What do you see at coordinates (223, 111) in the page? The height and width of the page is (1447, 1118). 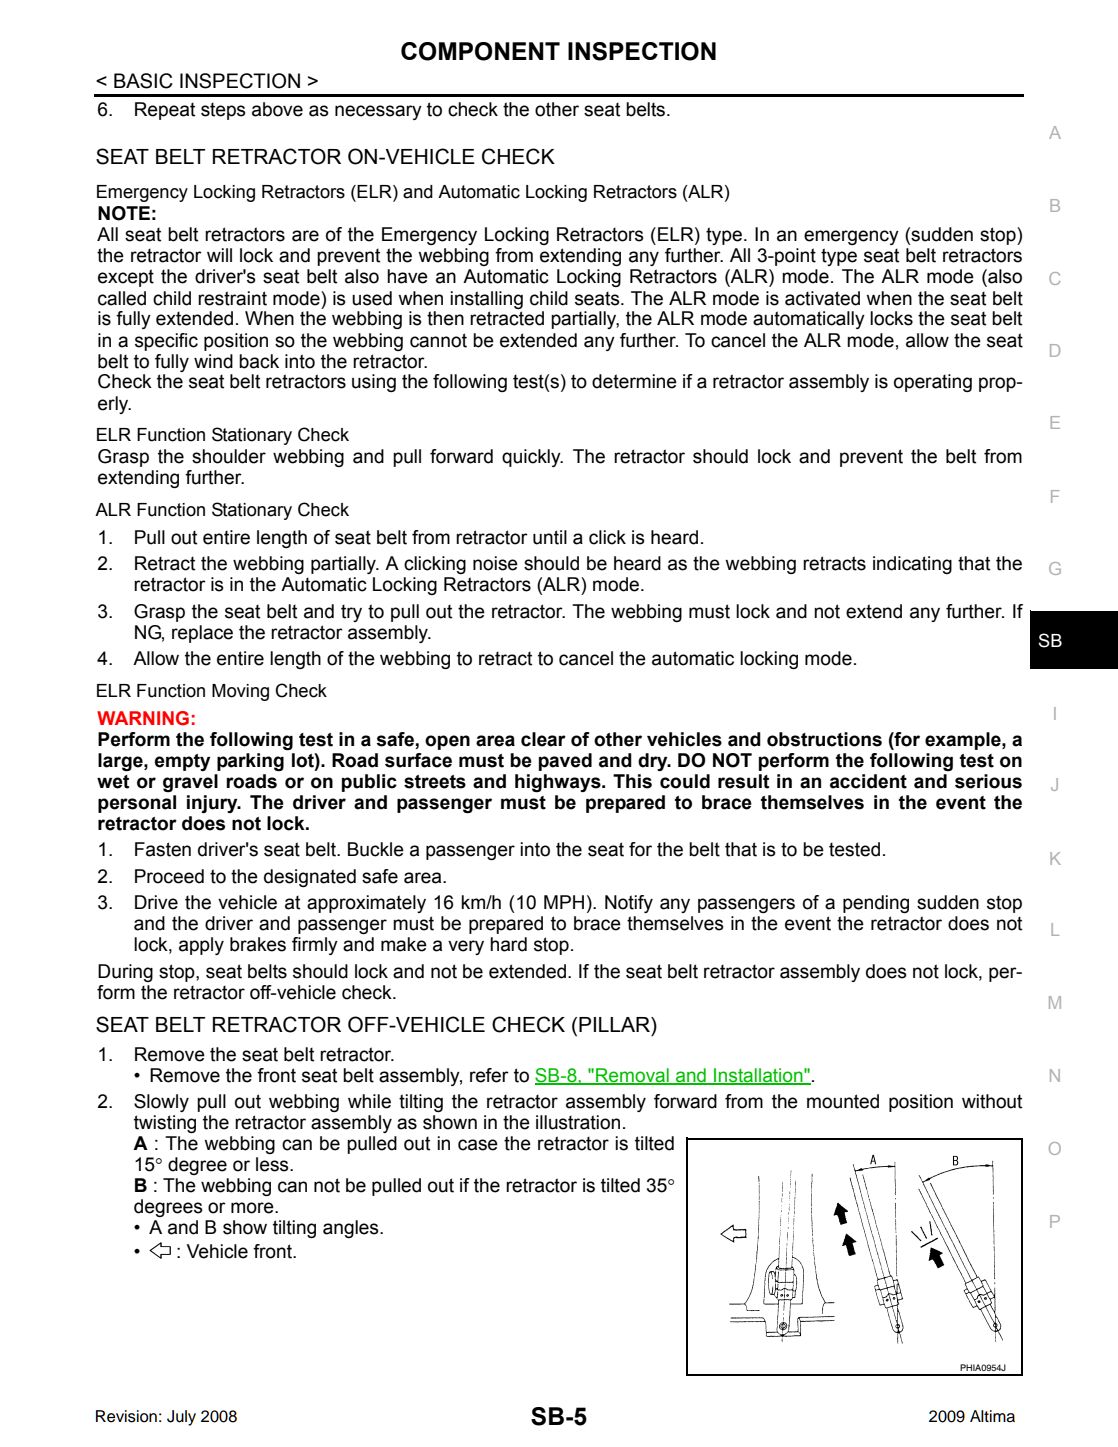 I see `steps` at bounding box center [223, 111].
